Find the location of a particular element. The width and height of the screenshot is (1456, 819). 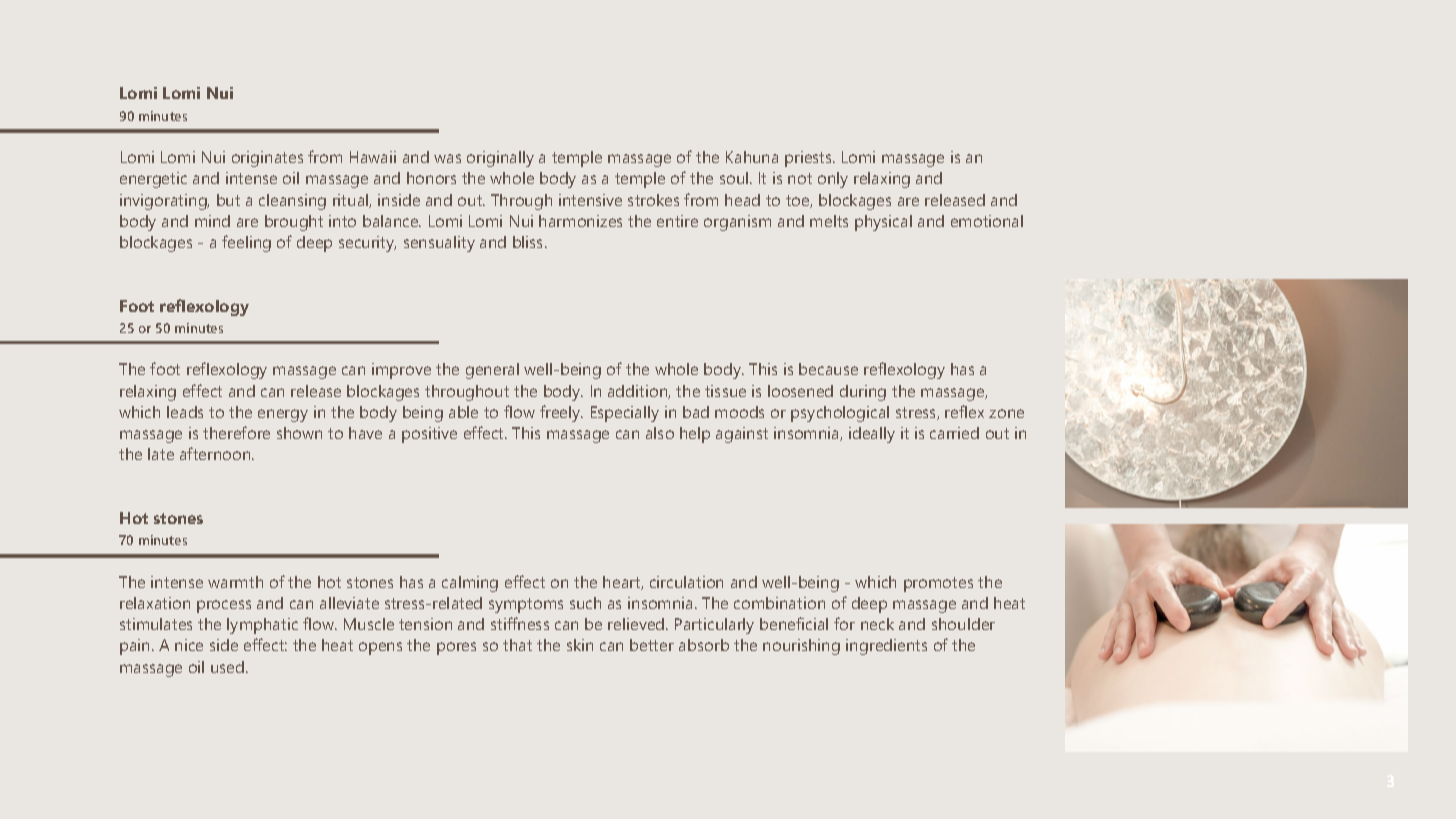

skin is located at coordinates (580, 645).
